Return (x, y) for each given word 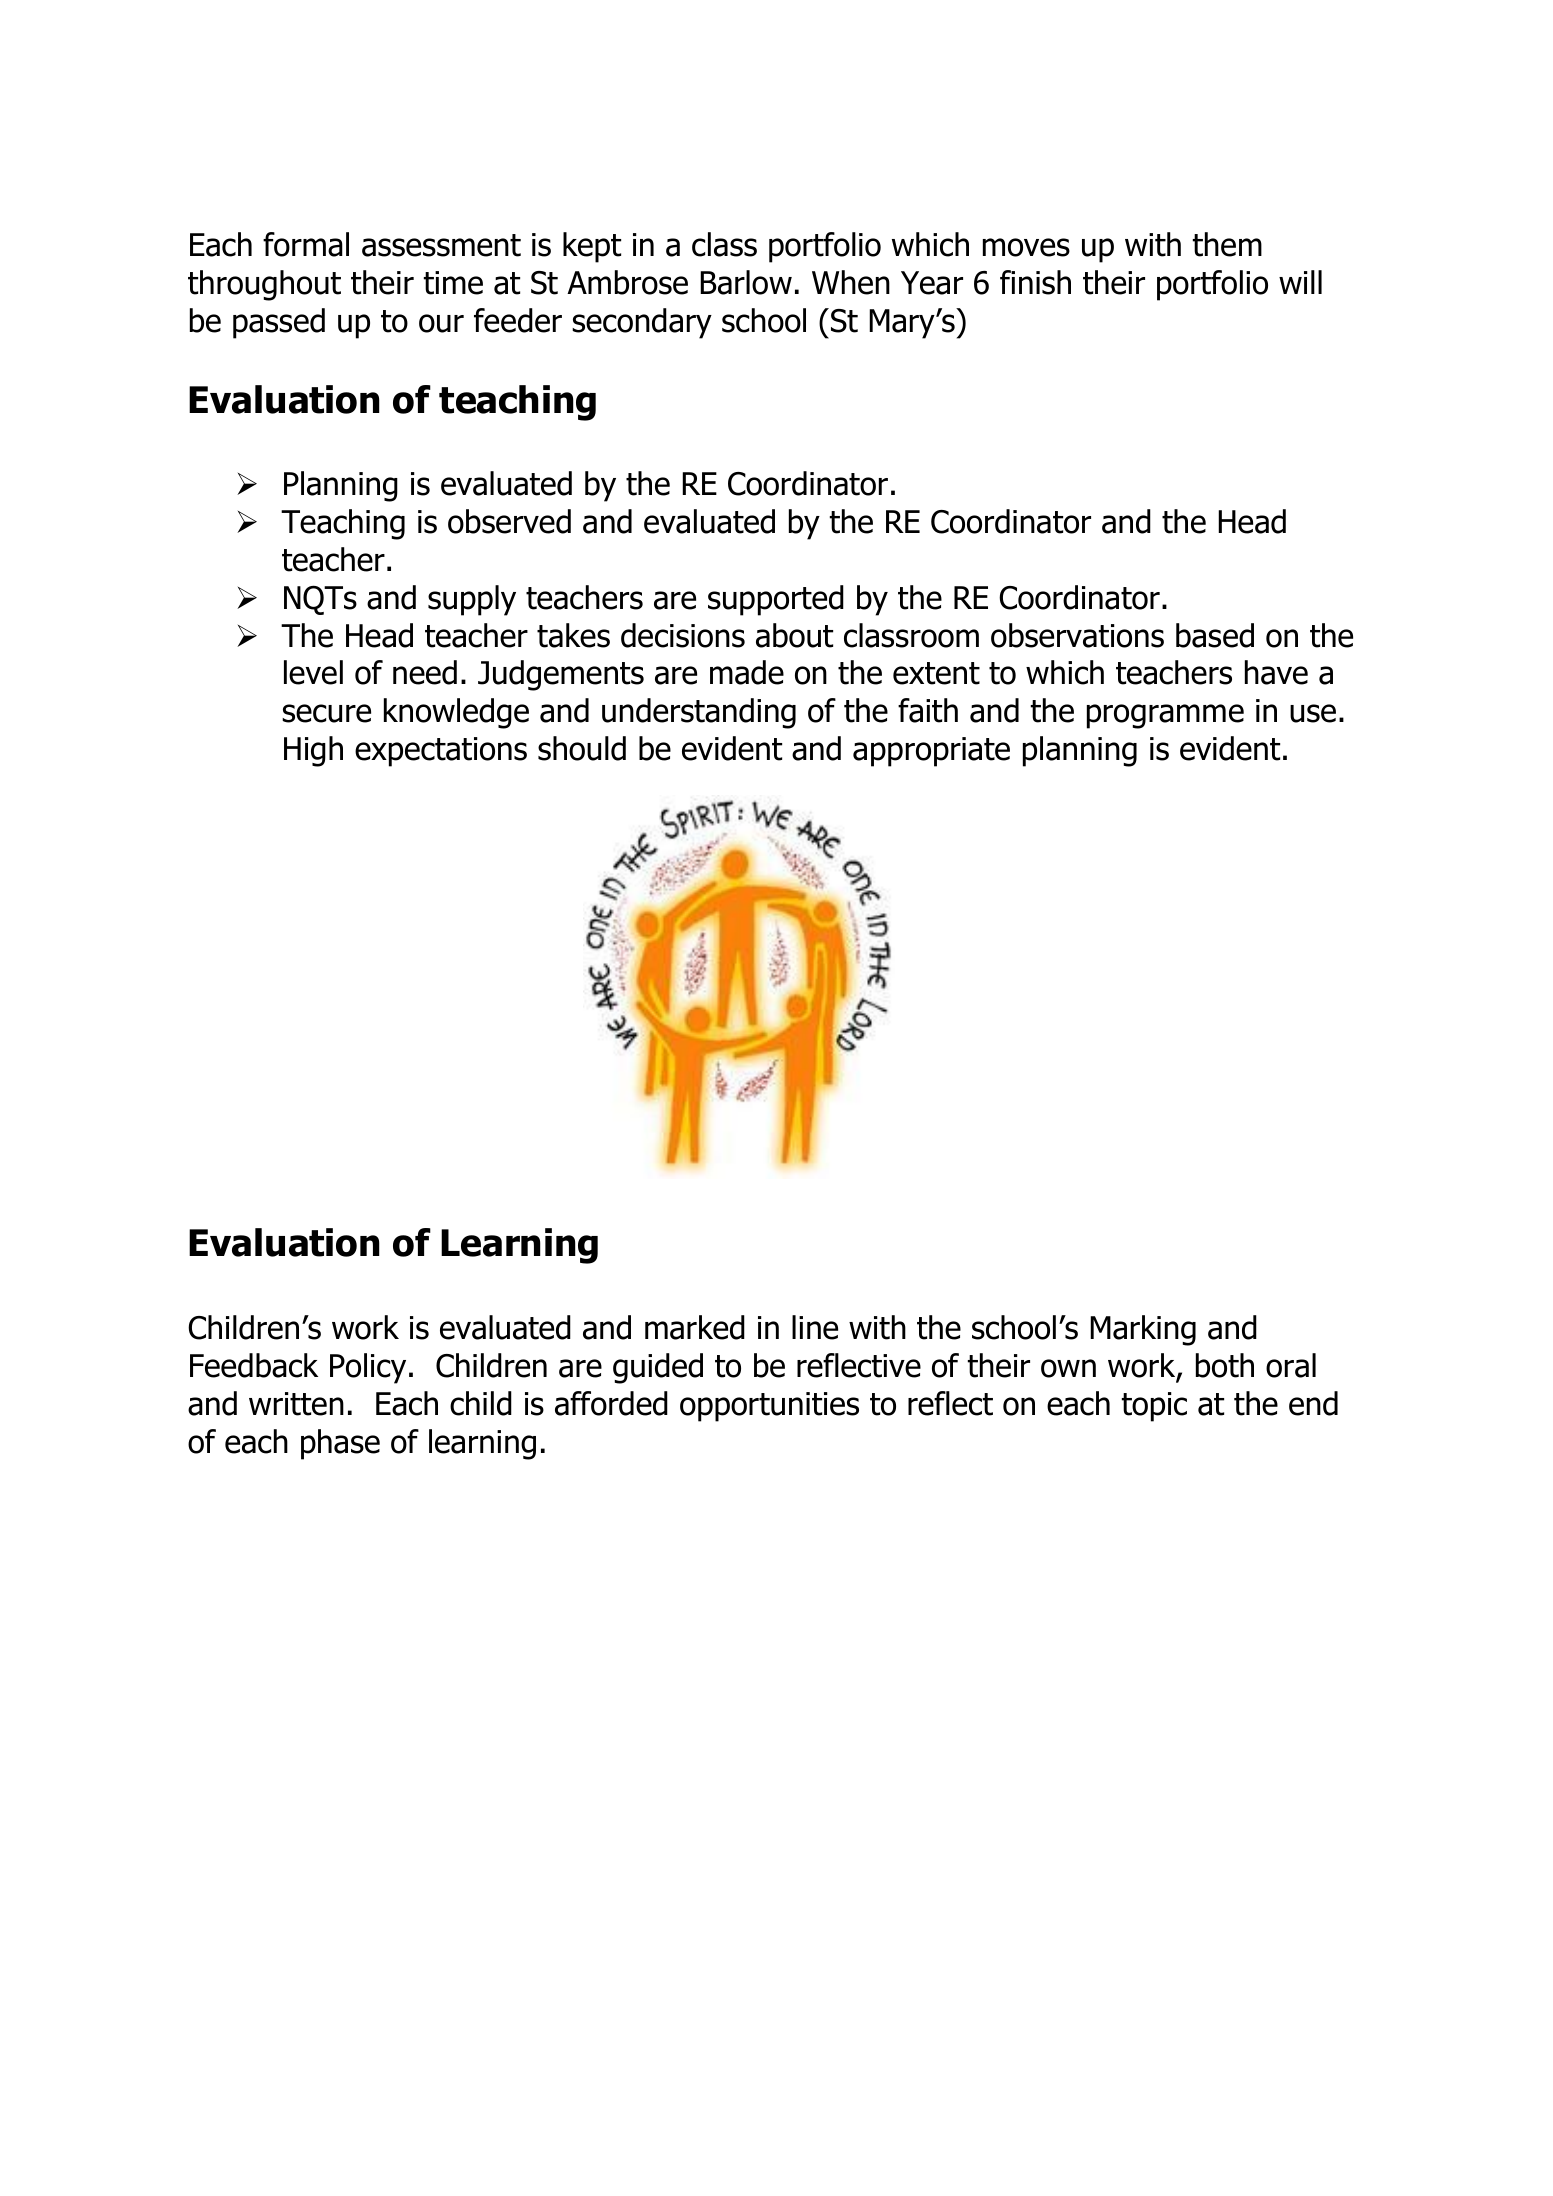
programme (1165, 716)
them (1227, 244)
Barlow (746, 282)
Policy (368, 1368)
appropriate (931, 752)
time (453, 283)
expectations (441, 752)
